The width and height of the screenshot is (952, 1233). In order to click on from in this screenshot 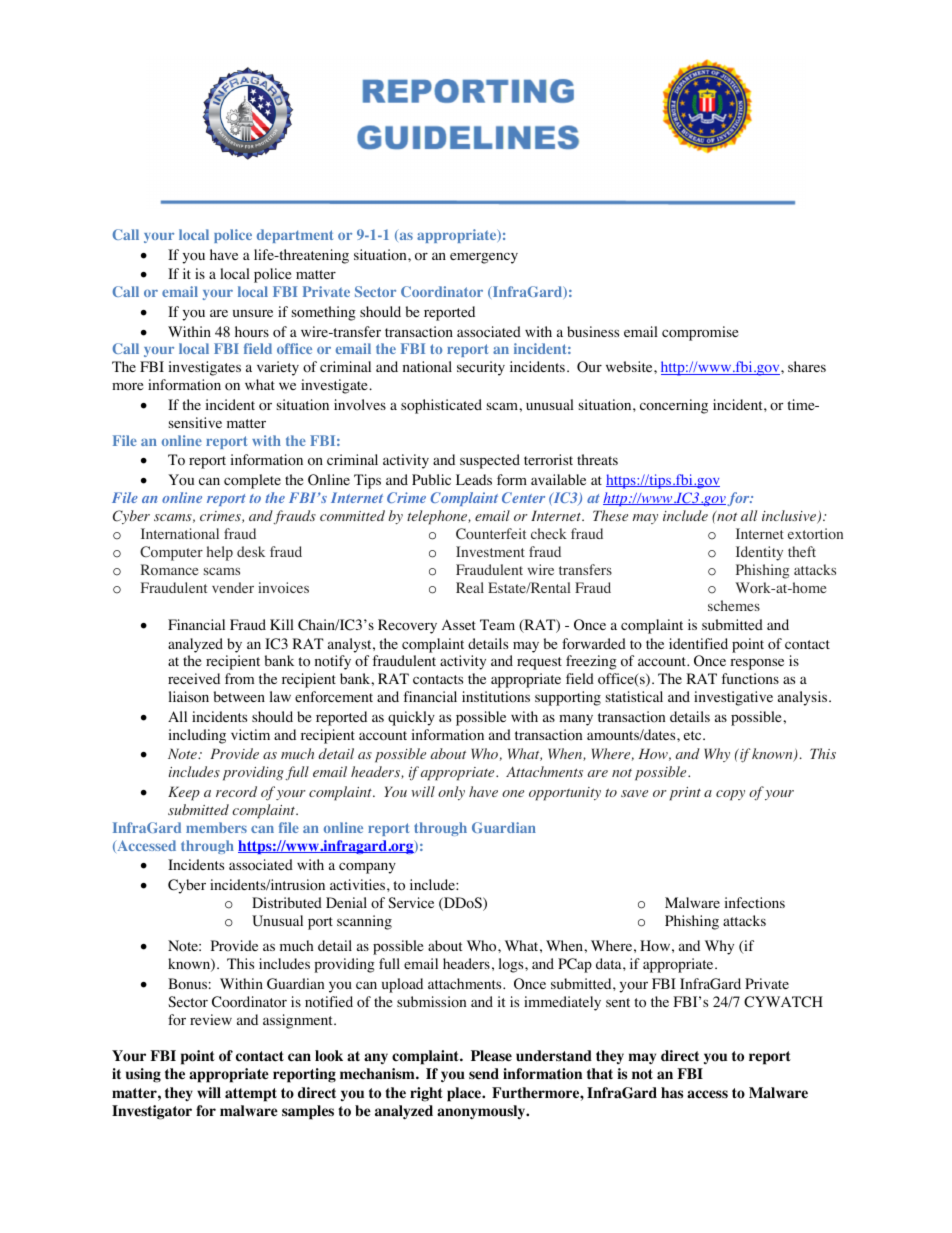, I will do `click(239, 679)`.
